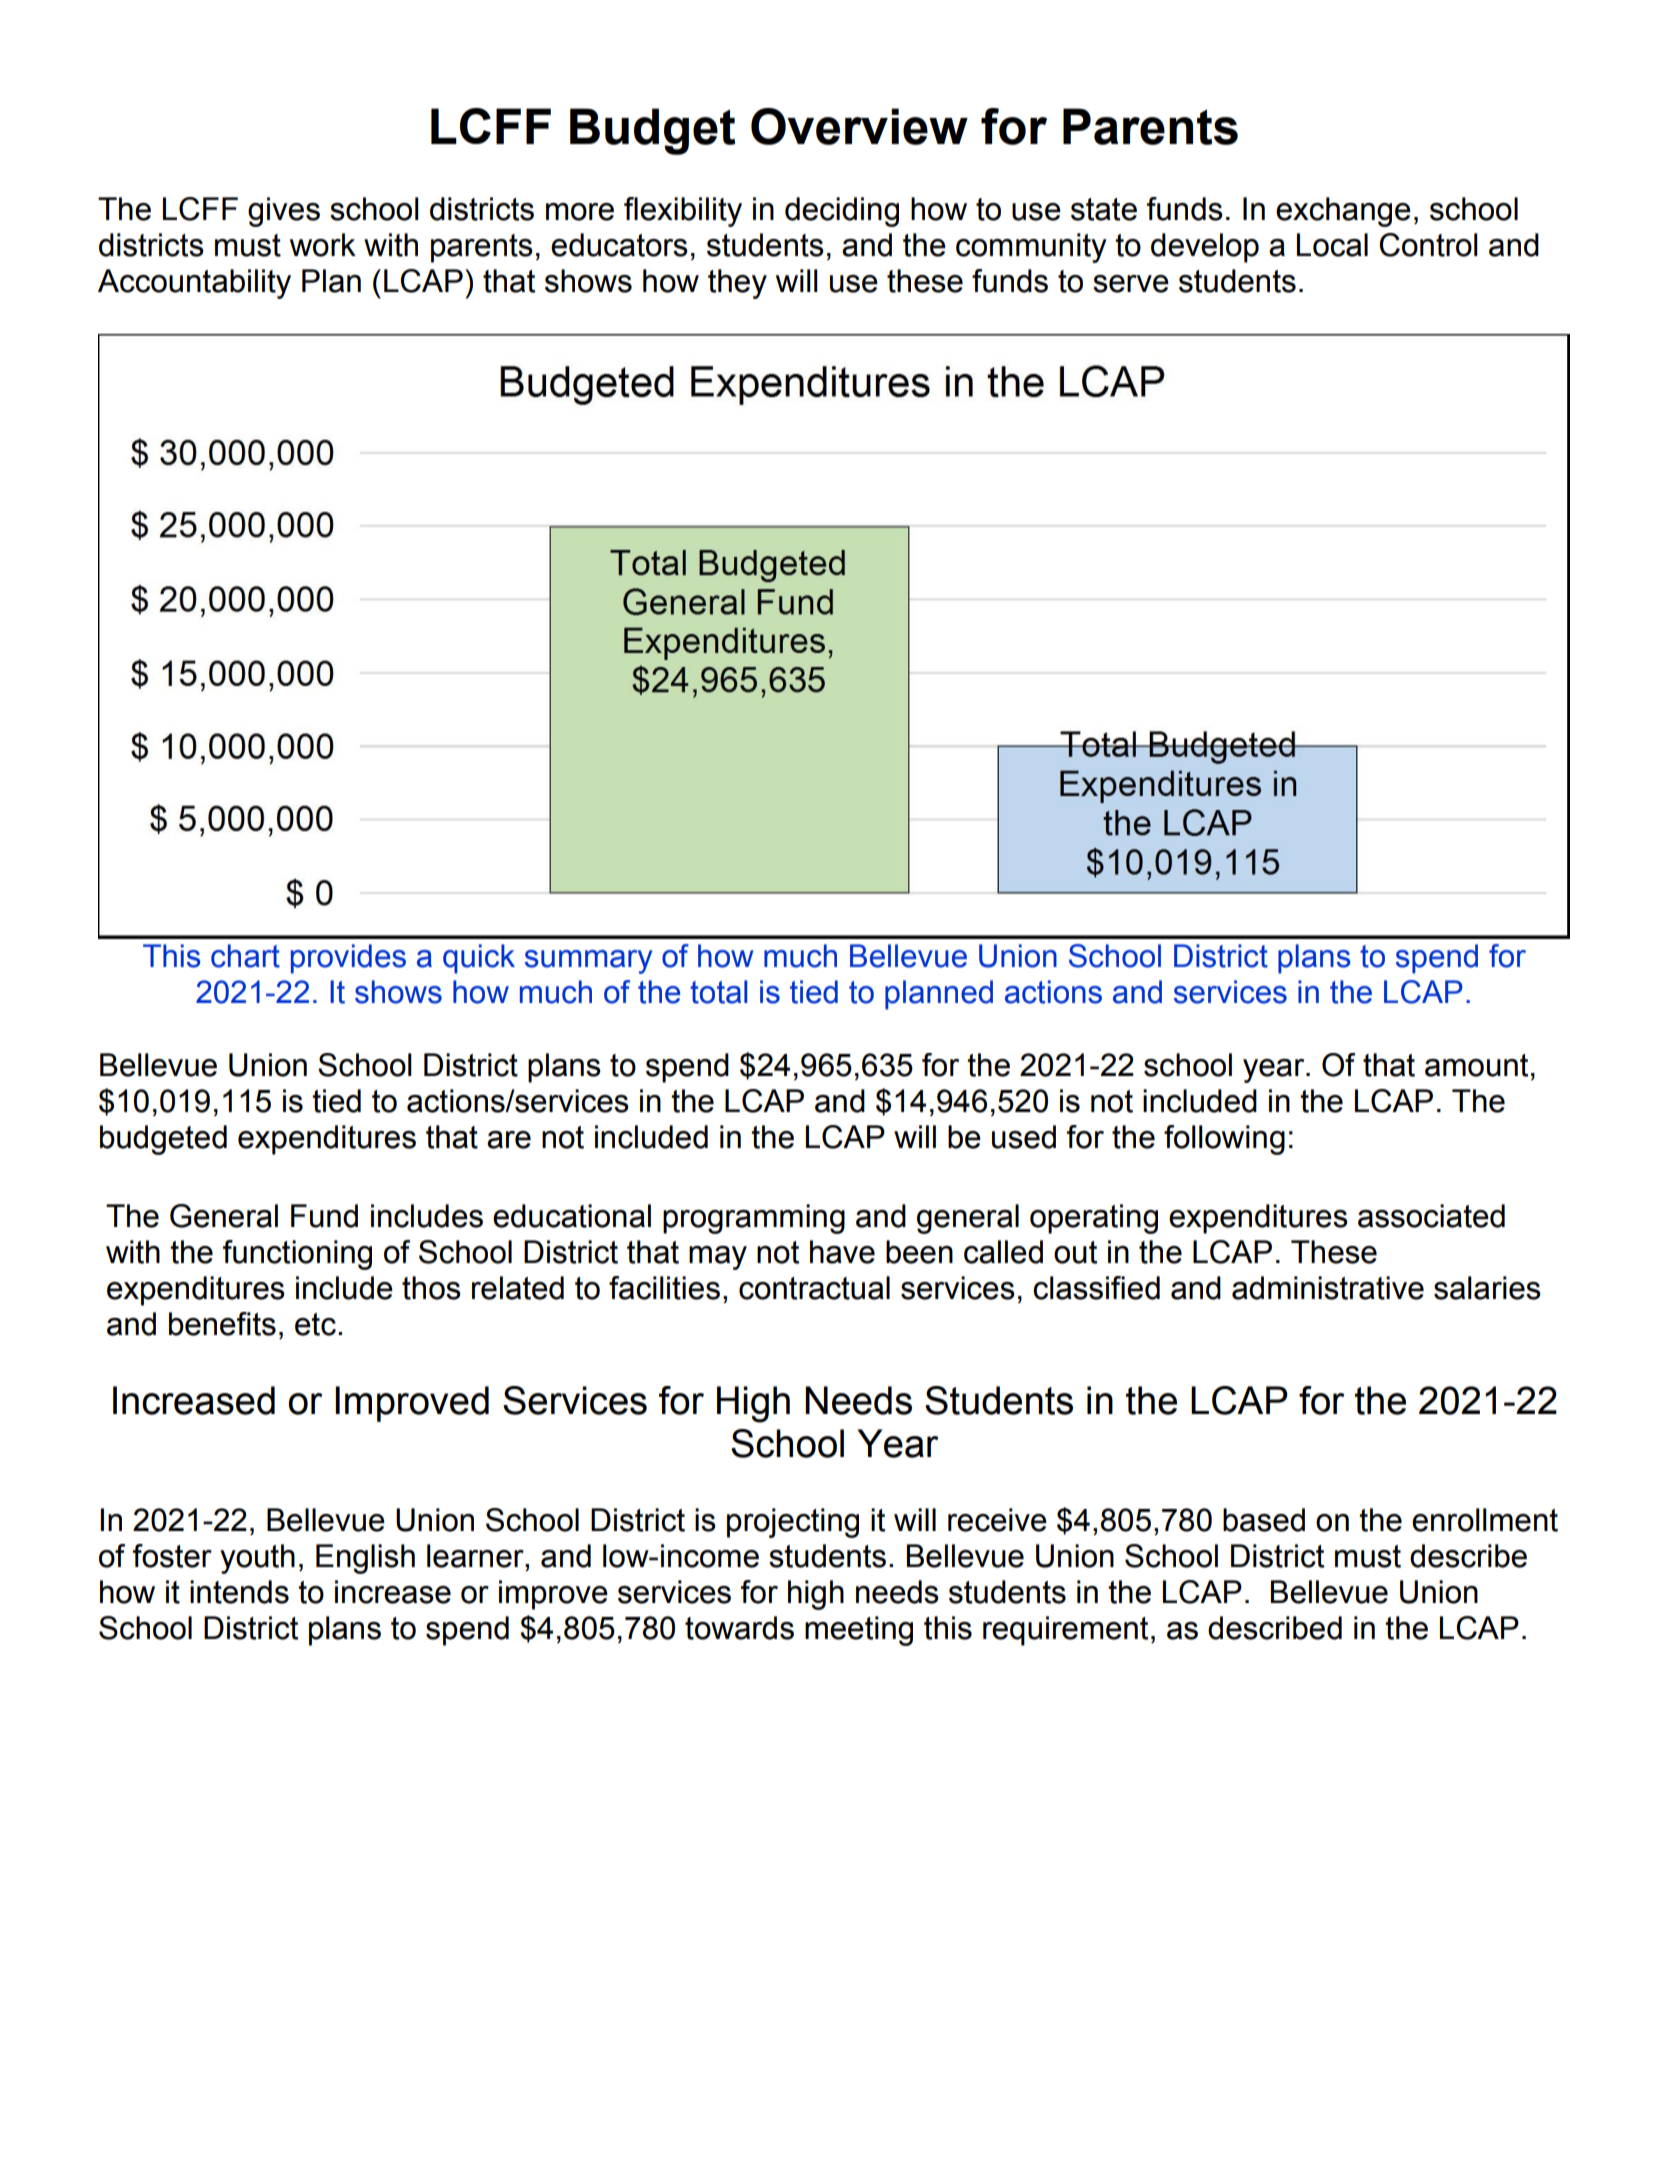 The height and width of the screenshot is (2159, 1668). I want to click on deciding, so click(842, 212).
